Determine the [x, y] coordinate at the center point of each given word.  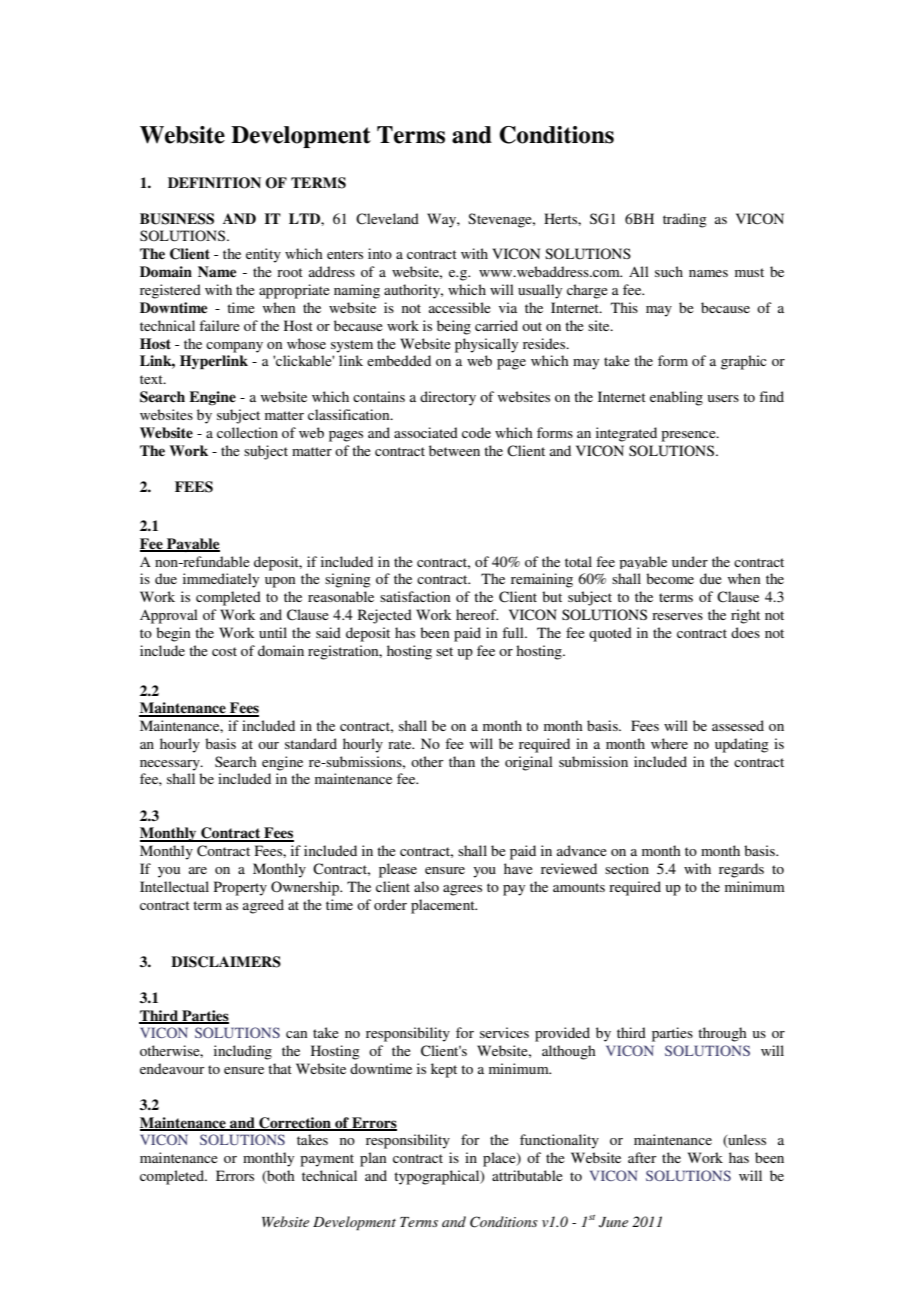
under [690, 561]
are [198, 870]
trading [685, 220]
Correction [295, 1124]
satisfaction [415, 596]
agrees [462, 890]
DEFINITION [214, 183]
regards [741, 870]
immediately [221, 580]
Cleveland [387, 219]
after [642, 1157]
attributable [527, 1175]
